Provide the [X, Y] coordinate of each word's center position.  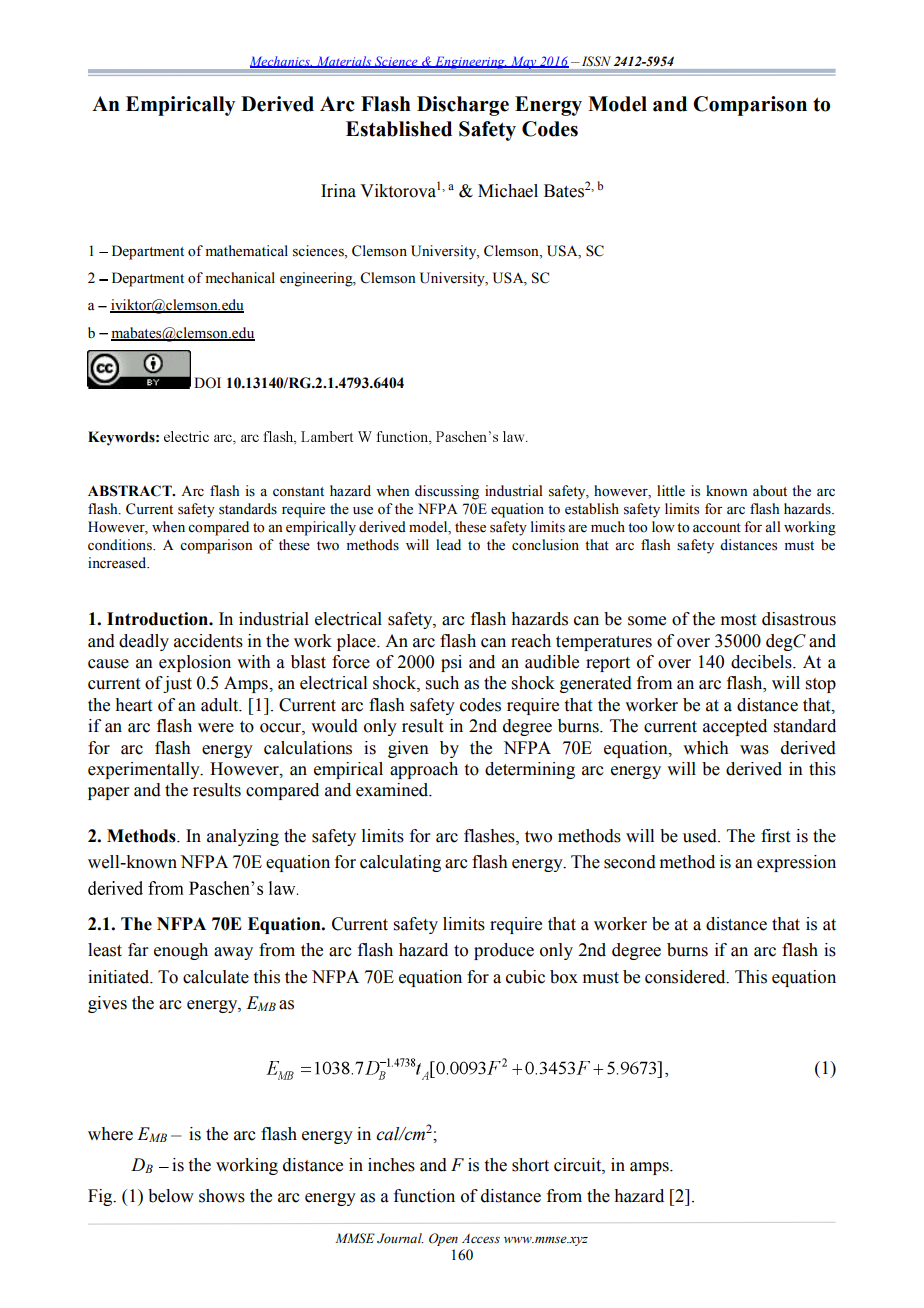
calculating [400, 863]
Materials [344, 62]
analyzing [243, 837]
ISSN [595, 61]
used [701, 836]
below [171, 1196]
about [770, 491]
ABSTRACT [131, 491]
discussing [447, 492]
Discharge [463, 106]
